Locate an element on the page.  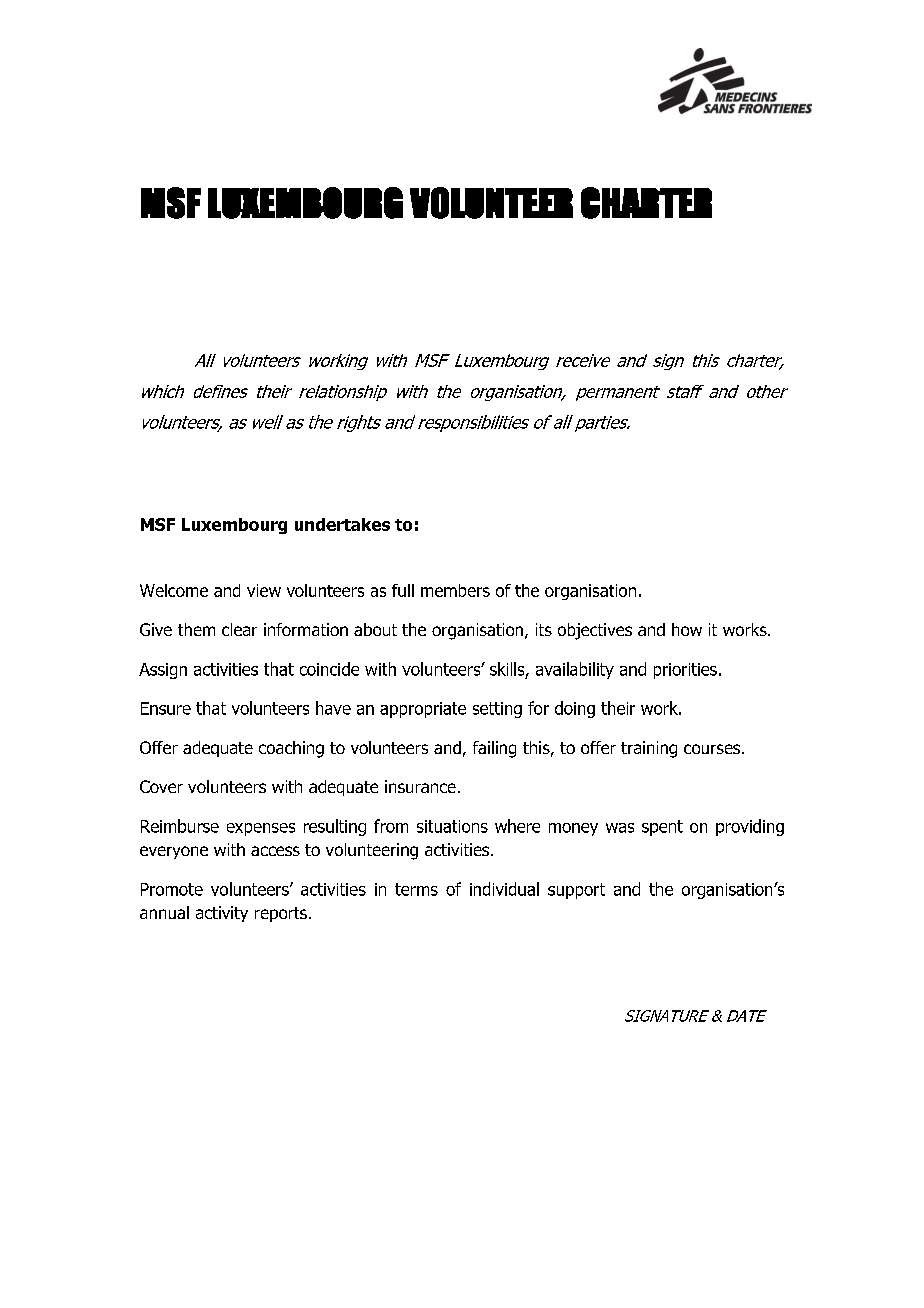
undertakes is located at coordinates (342, 524).
